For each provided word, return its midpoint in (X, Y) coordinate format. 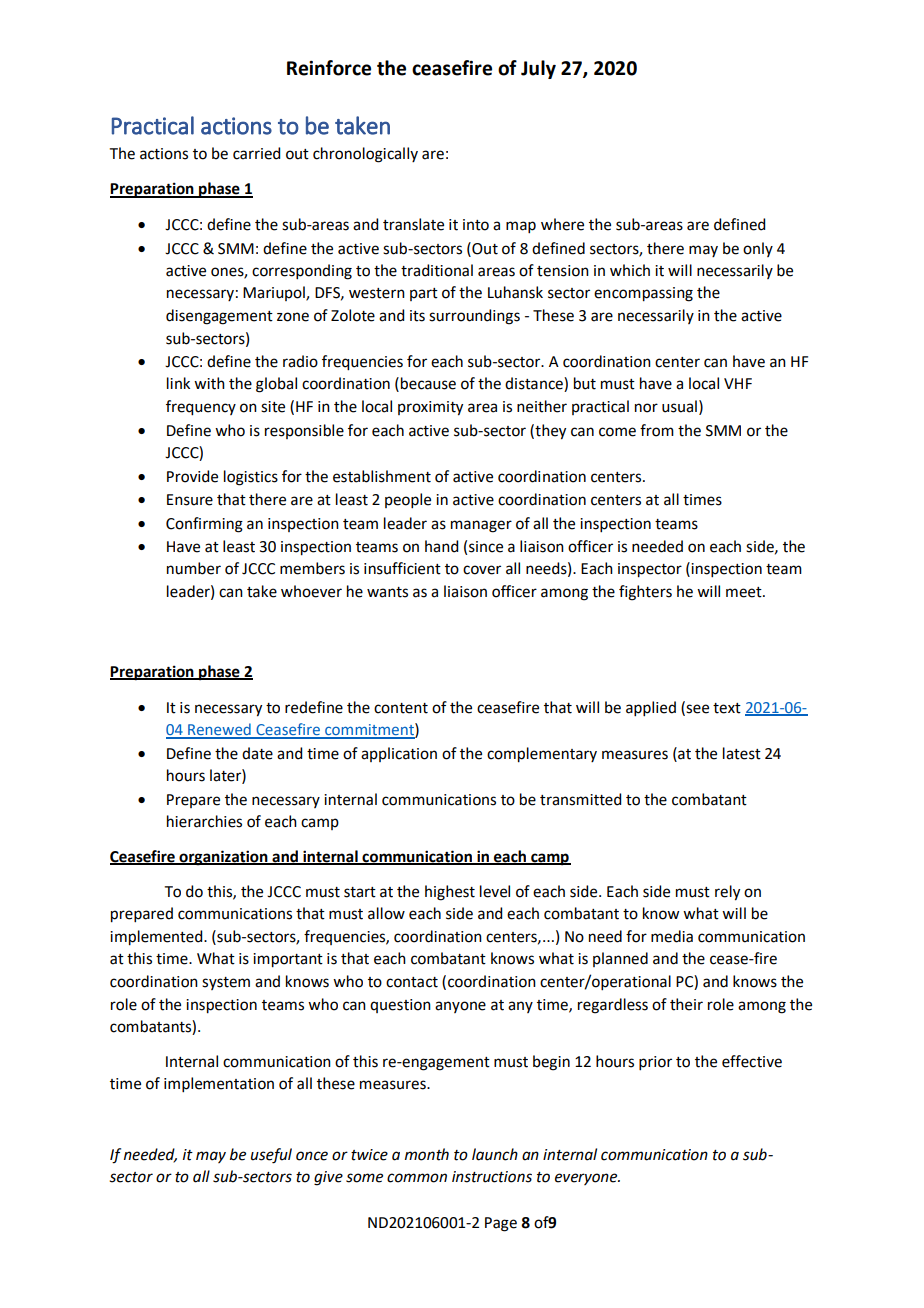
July (538, 69)
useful (271, 1156)
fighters (645, 593)
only (758, 249)
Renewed (219, 730)
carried (256, 153)
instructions (492, 1177)
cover (482, 570)
